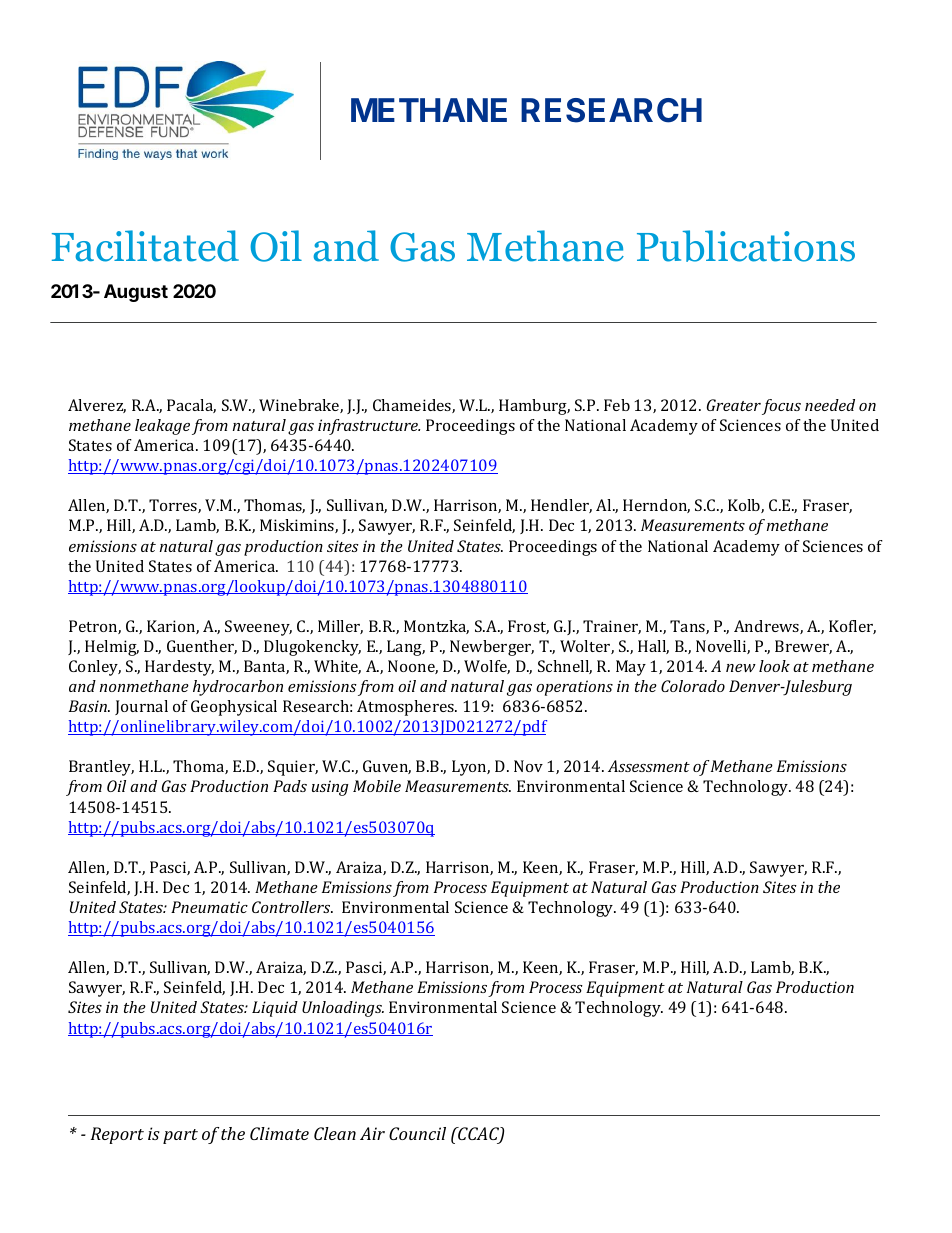  Describe the element at coordinates (372, 1133) in the image. I see `Air` at that location.
